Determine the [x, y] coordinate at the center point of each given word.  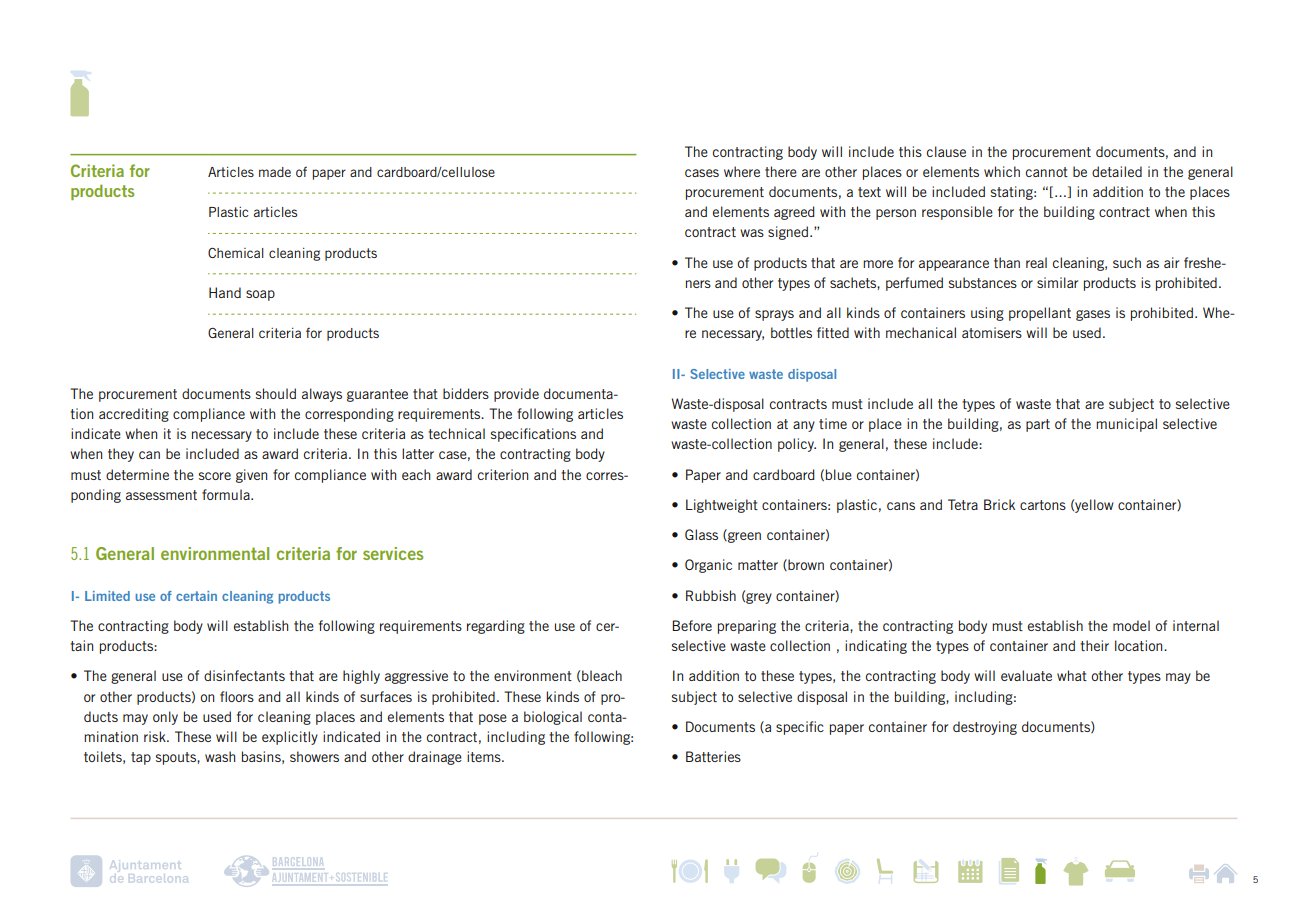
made [275, 172]
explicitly [290, 738]
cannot [1047, 172]
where [742, 171]
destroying [985, 728]
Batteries [713, 756]
